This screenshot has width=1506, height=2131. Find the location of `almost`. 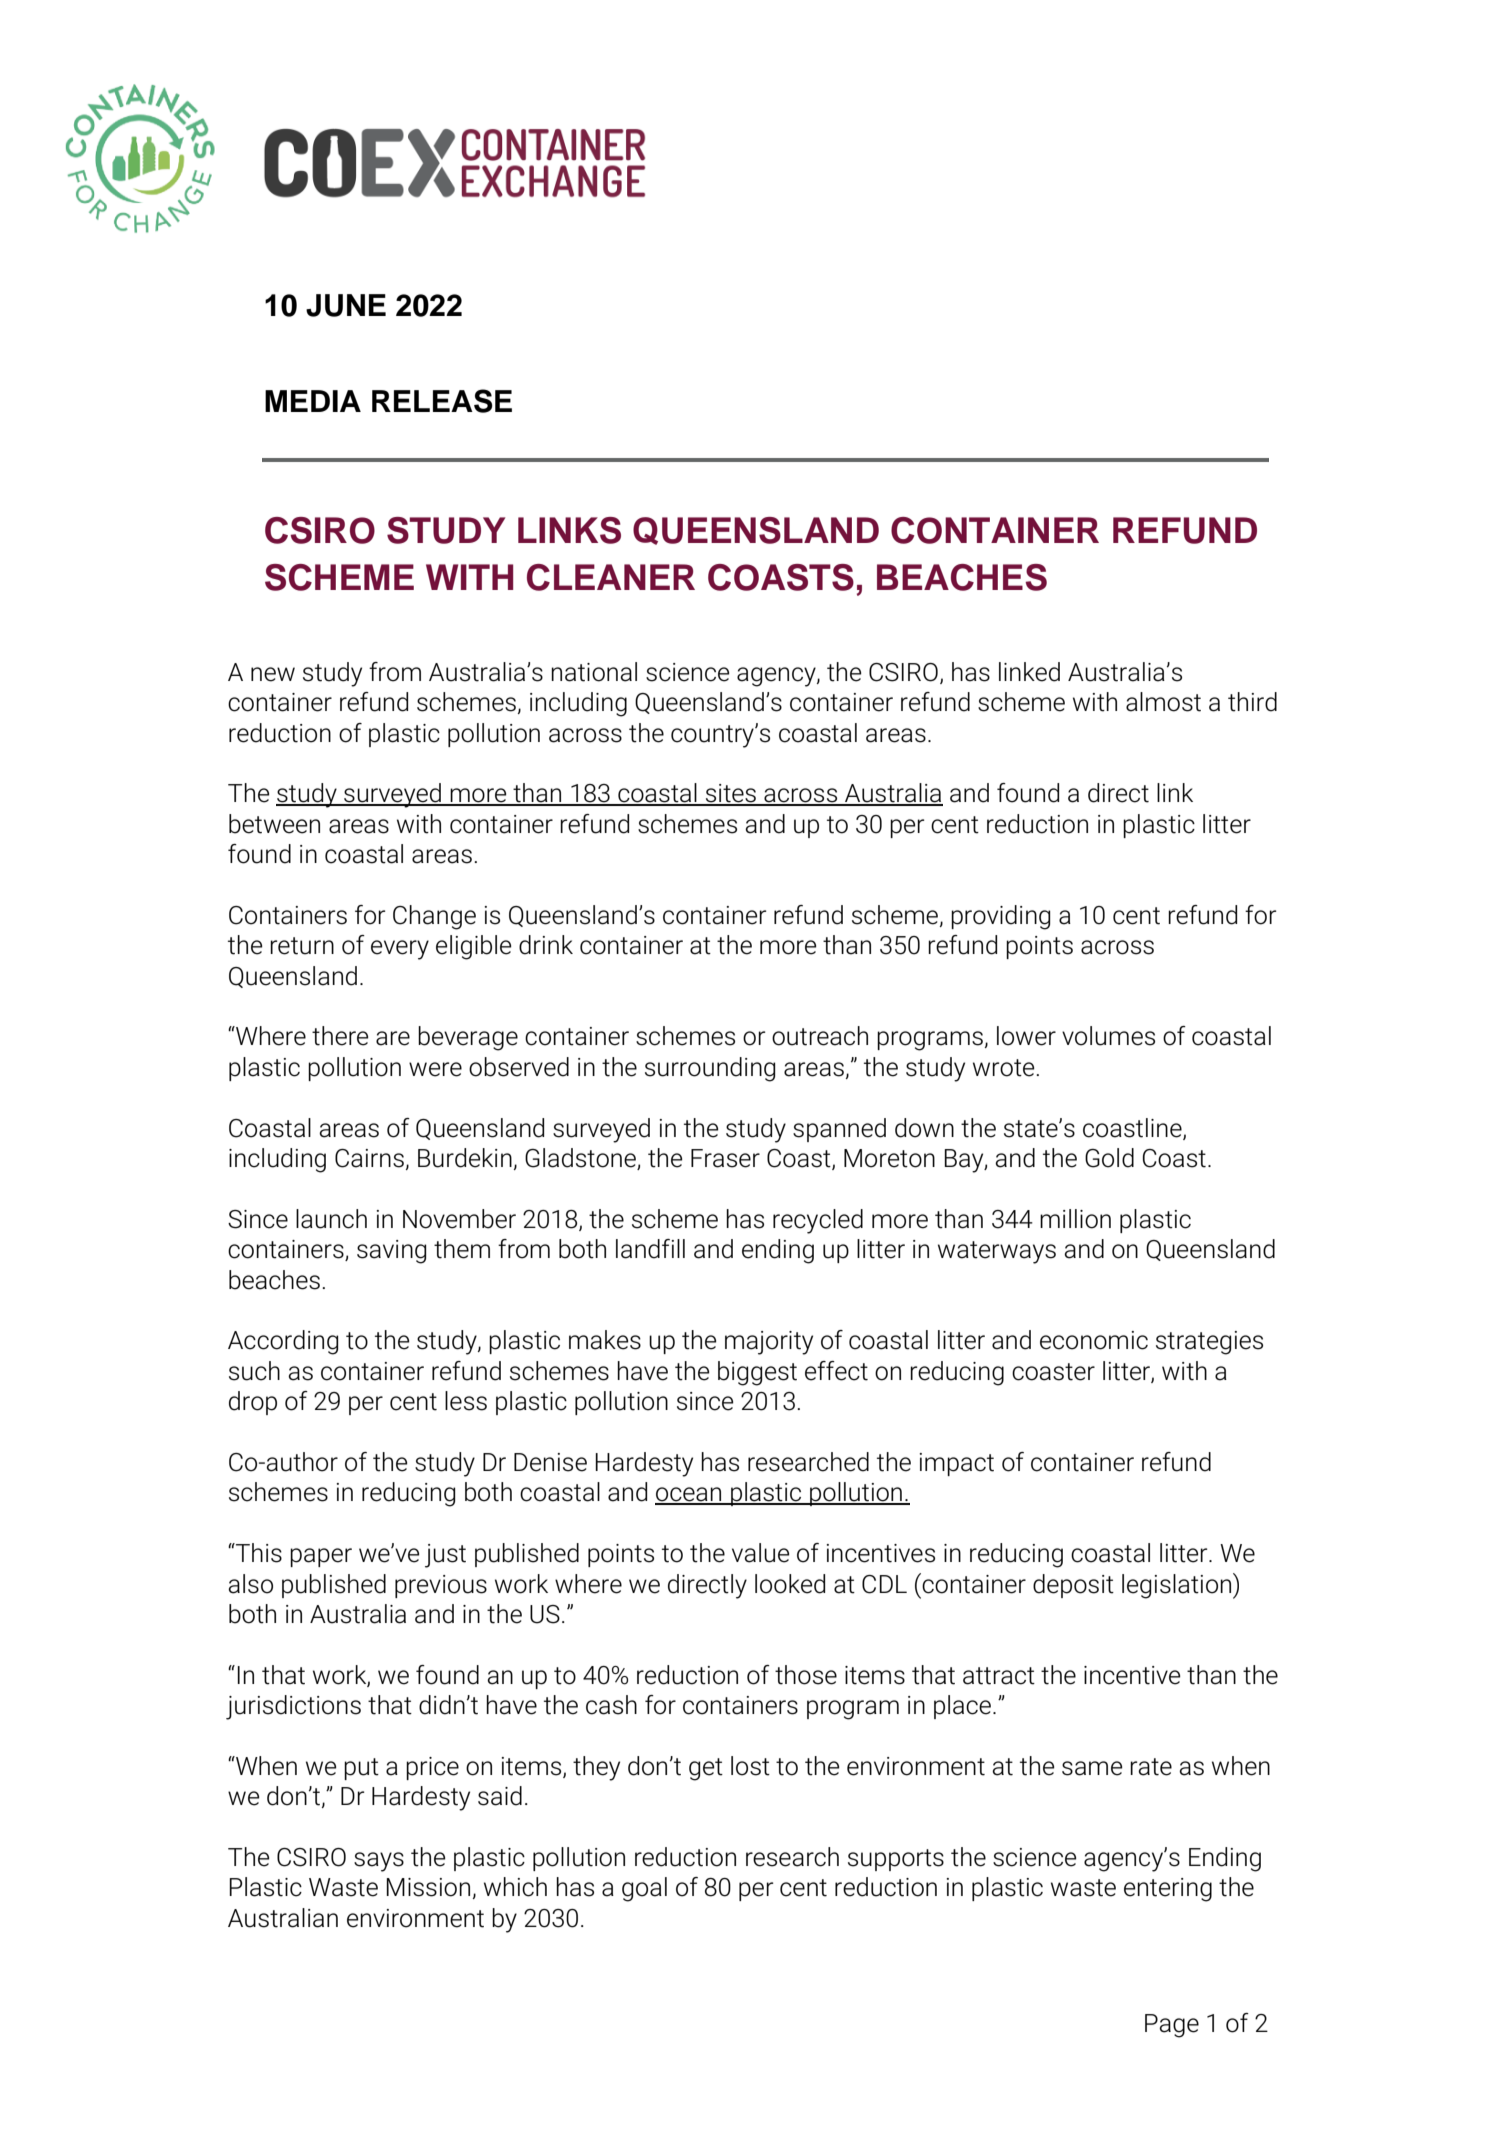

almost is located at coordinates (1163, 702).
